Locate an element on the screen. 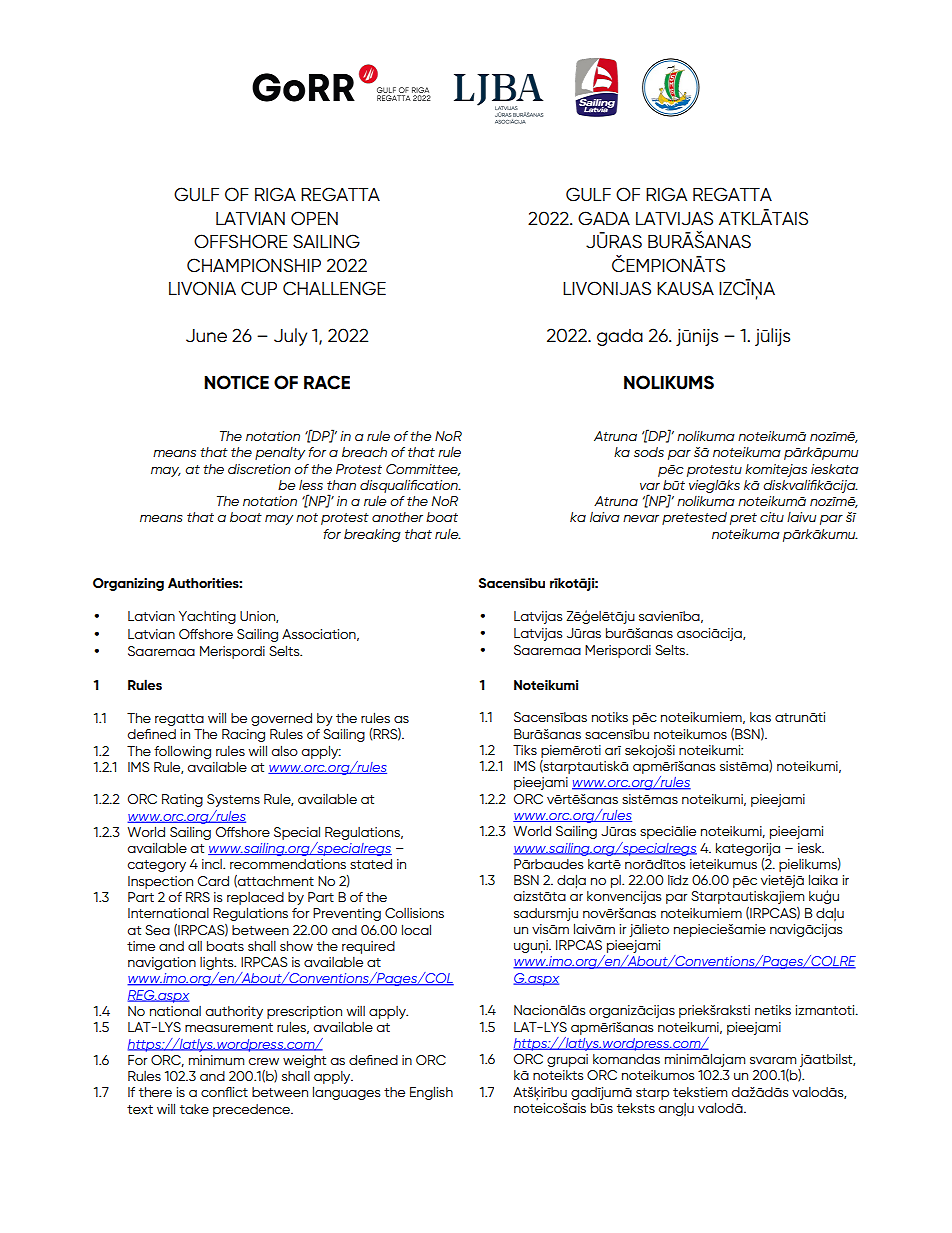 The width and height of the screenshot is (952, 1233). governed is located at coordinates (281, 719).
